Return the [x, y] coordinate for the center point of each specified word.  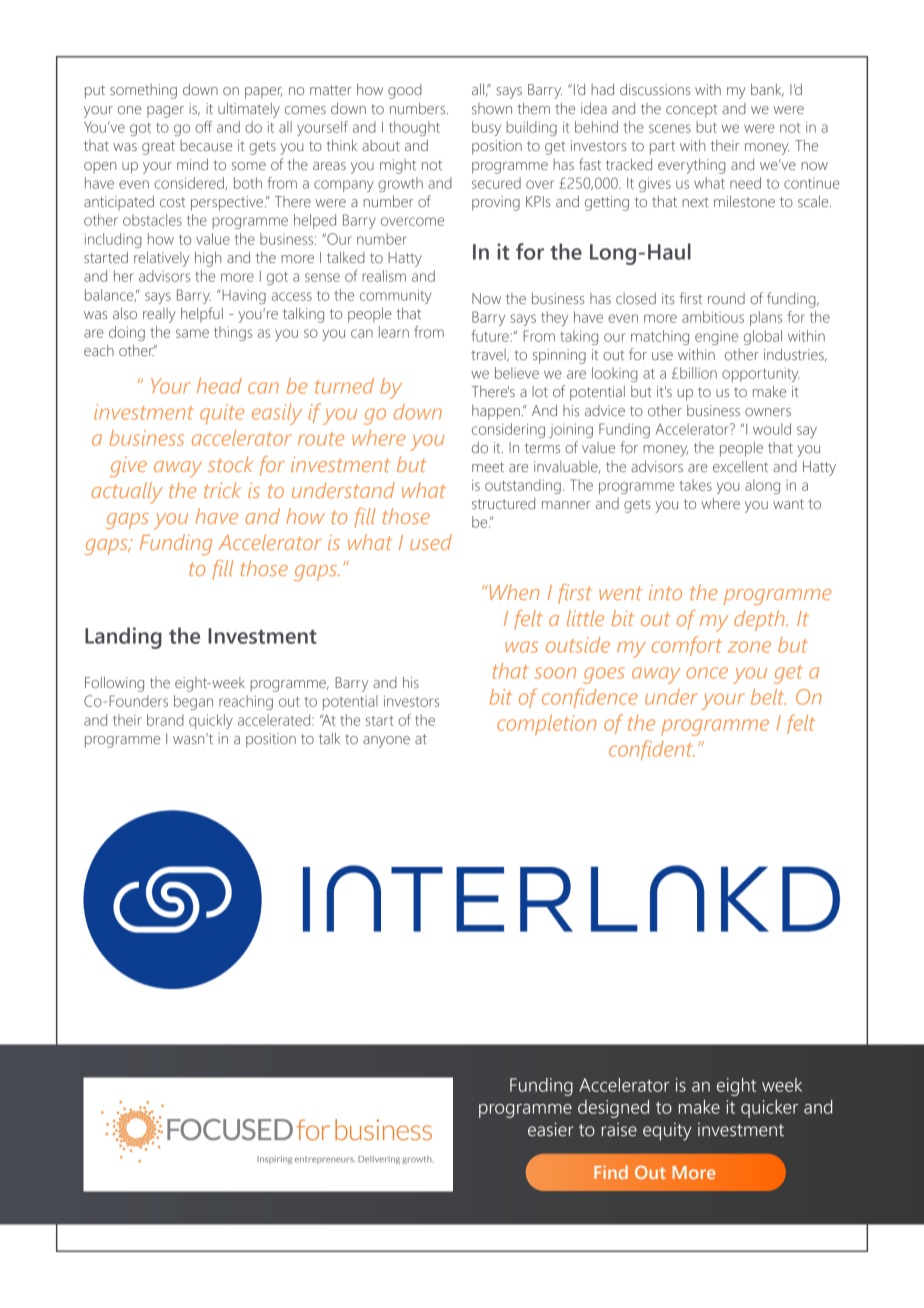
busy [486, 128]
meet [488, 467]
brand [165, 720]
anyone [386, 742]
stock [231, 464]
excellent [740, 466]
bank [767, 90]
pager [165, 112]
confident [652, 750]
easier [551, 1129]
